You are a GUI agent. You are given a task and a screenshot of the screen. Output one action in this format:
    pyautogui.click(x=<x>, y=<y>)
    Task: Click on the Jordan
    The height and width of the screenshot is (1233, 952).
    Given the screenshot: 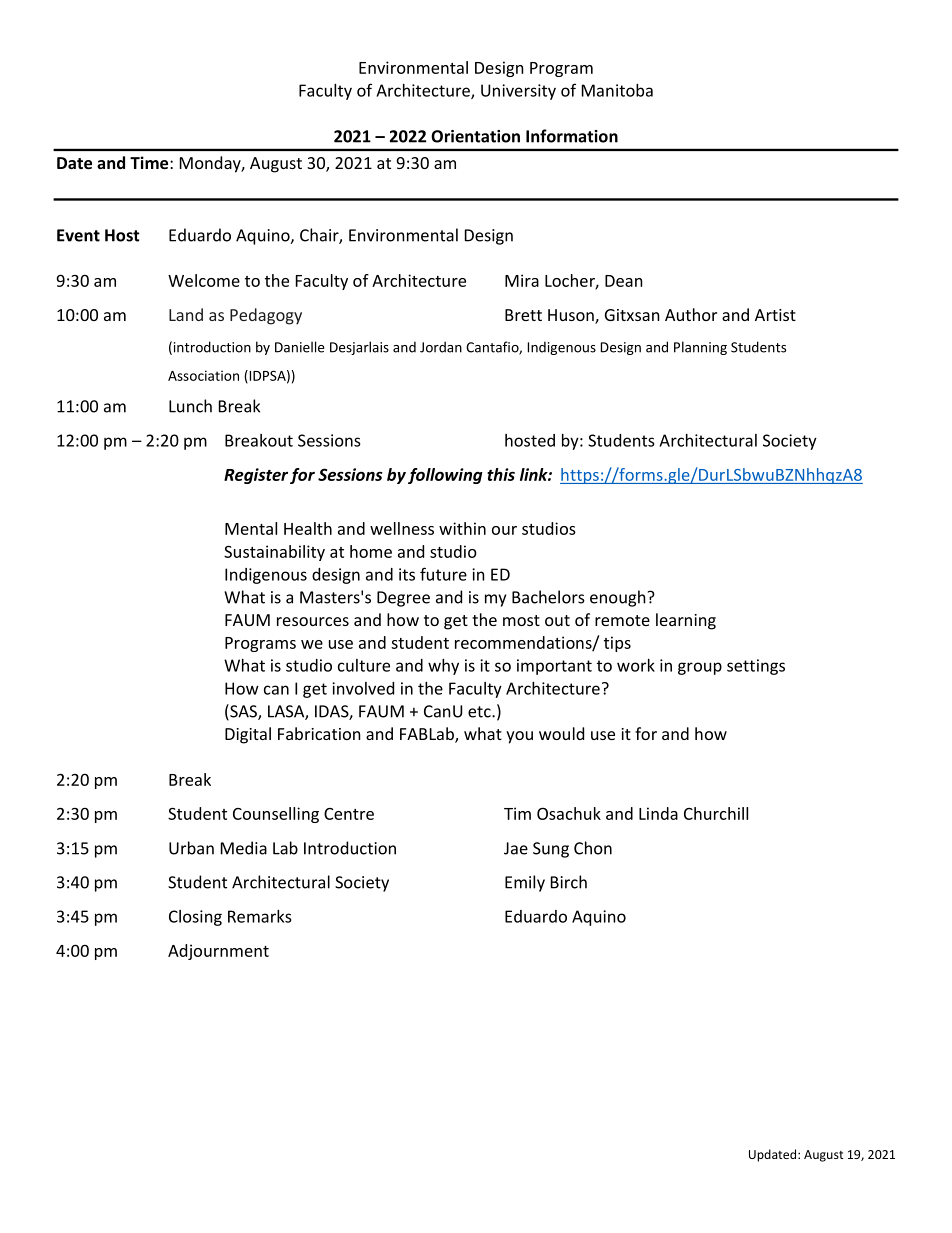 What is the action you would take?
    pyautogui.click(x=441, y=347)
